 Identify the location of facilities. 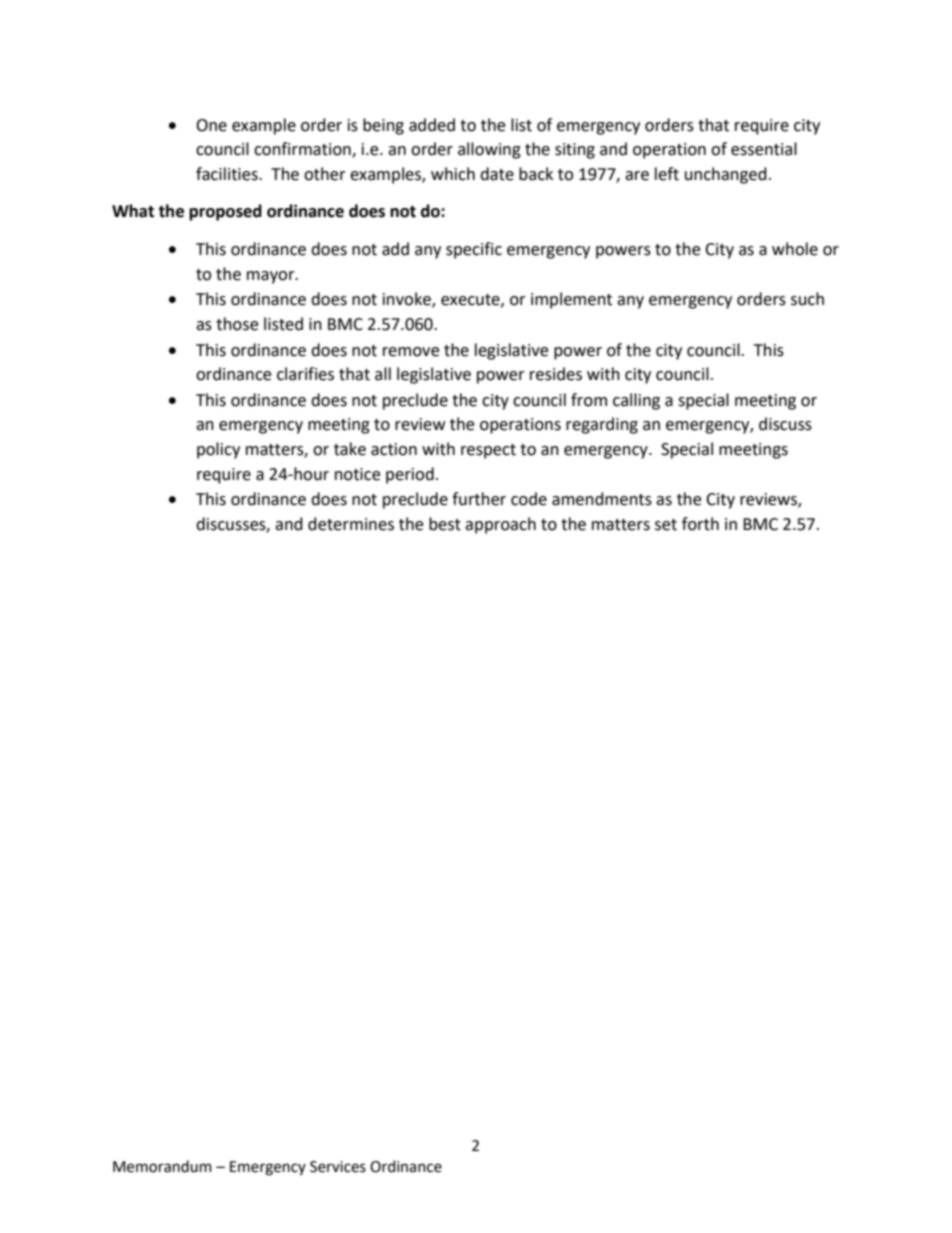
(228, 174).
